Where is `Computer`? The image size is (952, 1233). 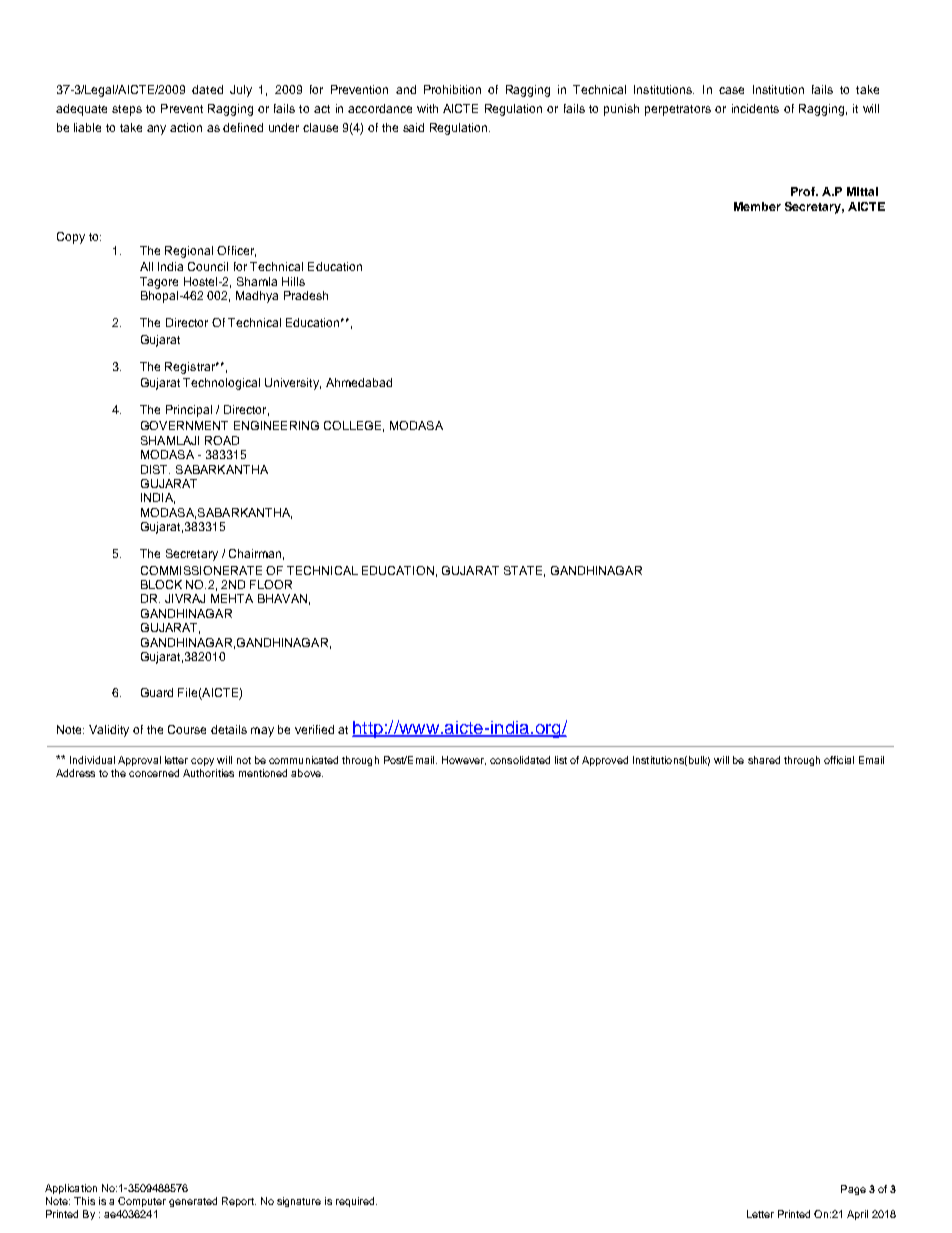
Computer is located at coordinates (142, 1202).
